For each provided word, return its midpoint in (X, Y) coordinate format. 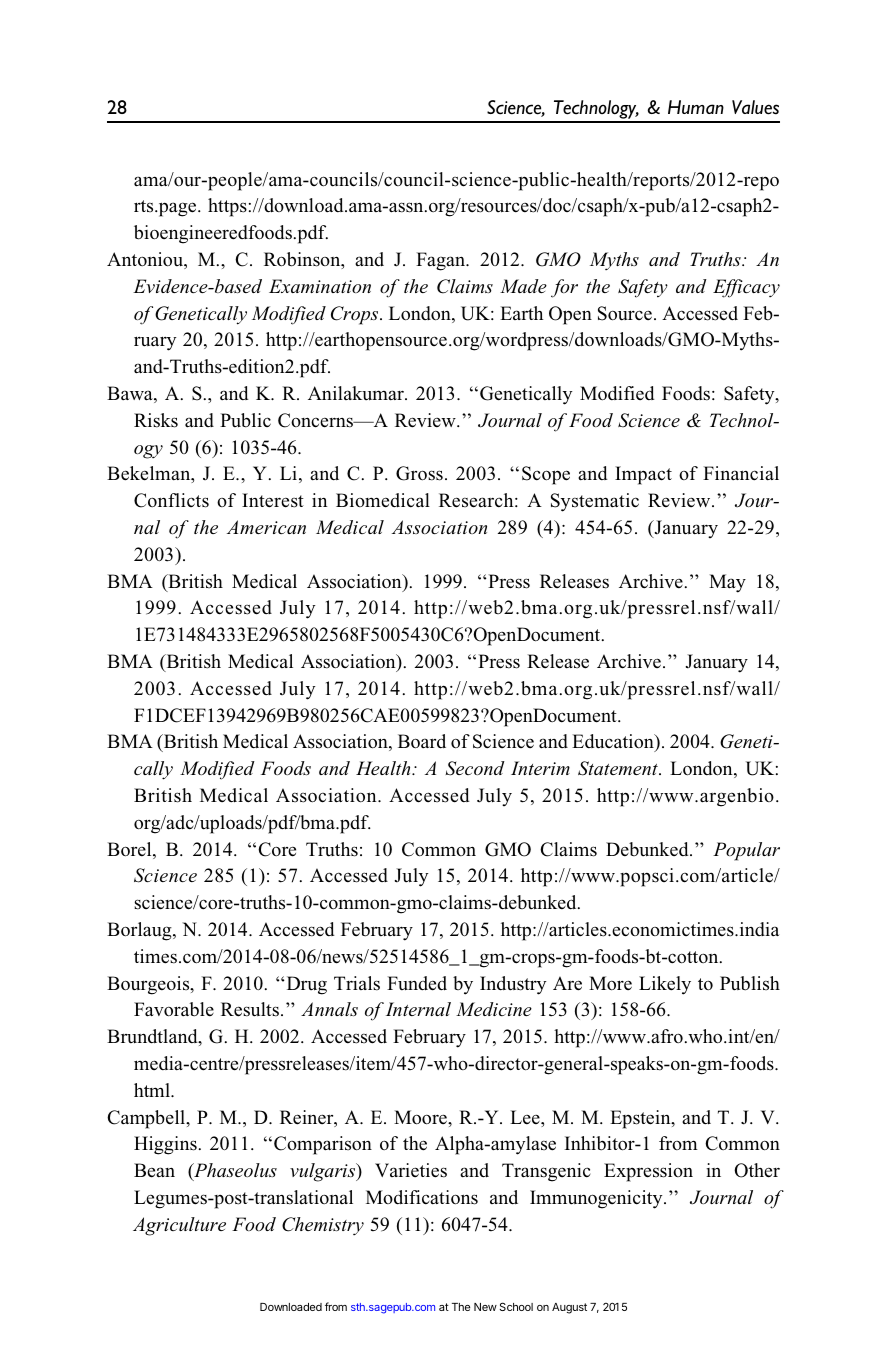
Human (696, 107)
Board (422, 741)
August (569, 1308)
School (516, 1306)
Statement (619, 768)
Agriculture (179, 1226)
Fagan (442, 261)
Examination (320, 286)
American (266, 527)
